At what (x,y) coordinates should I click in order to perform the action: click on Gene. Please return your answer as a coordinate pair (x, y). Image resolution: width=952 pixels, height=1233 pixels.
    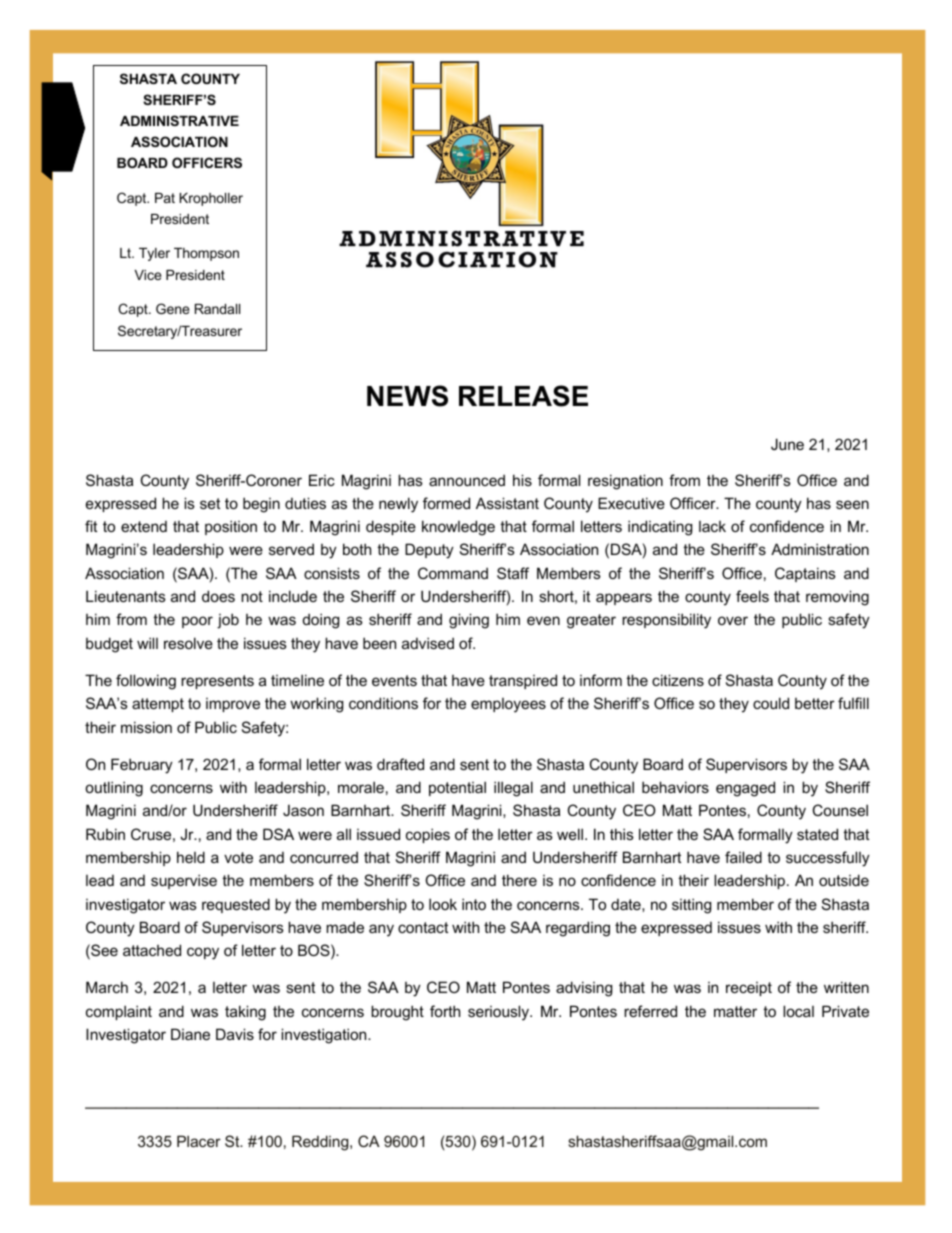
    Looking at the image, I should click on (172, 308).
